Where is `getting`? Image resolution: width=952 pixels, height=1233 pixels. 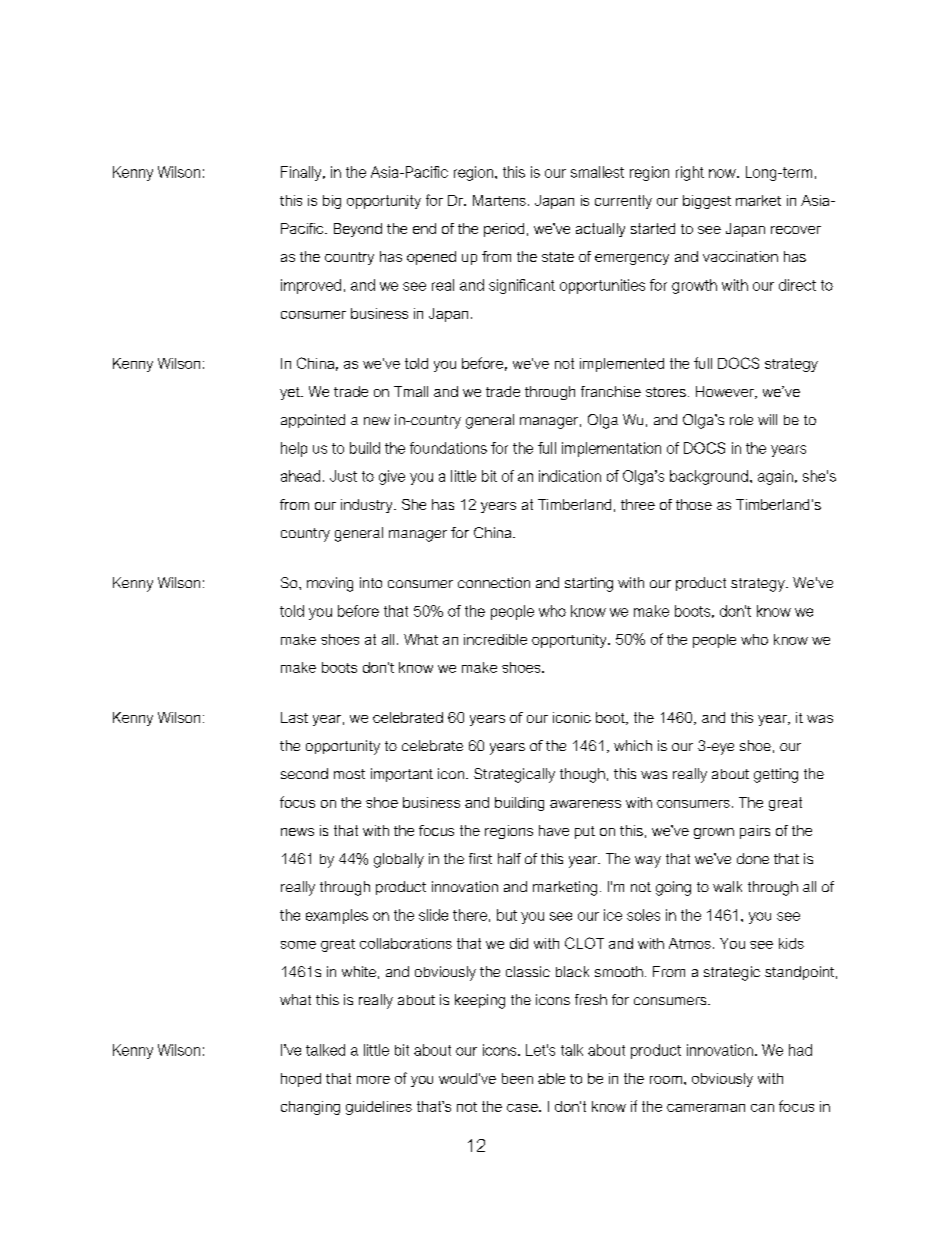 getting is located at coordinates (776, 775).
